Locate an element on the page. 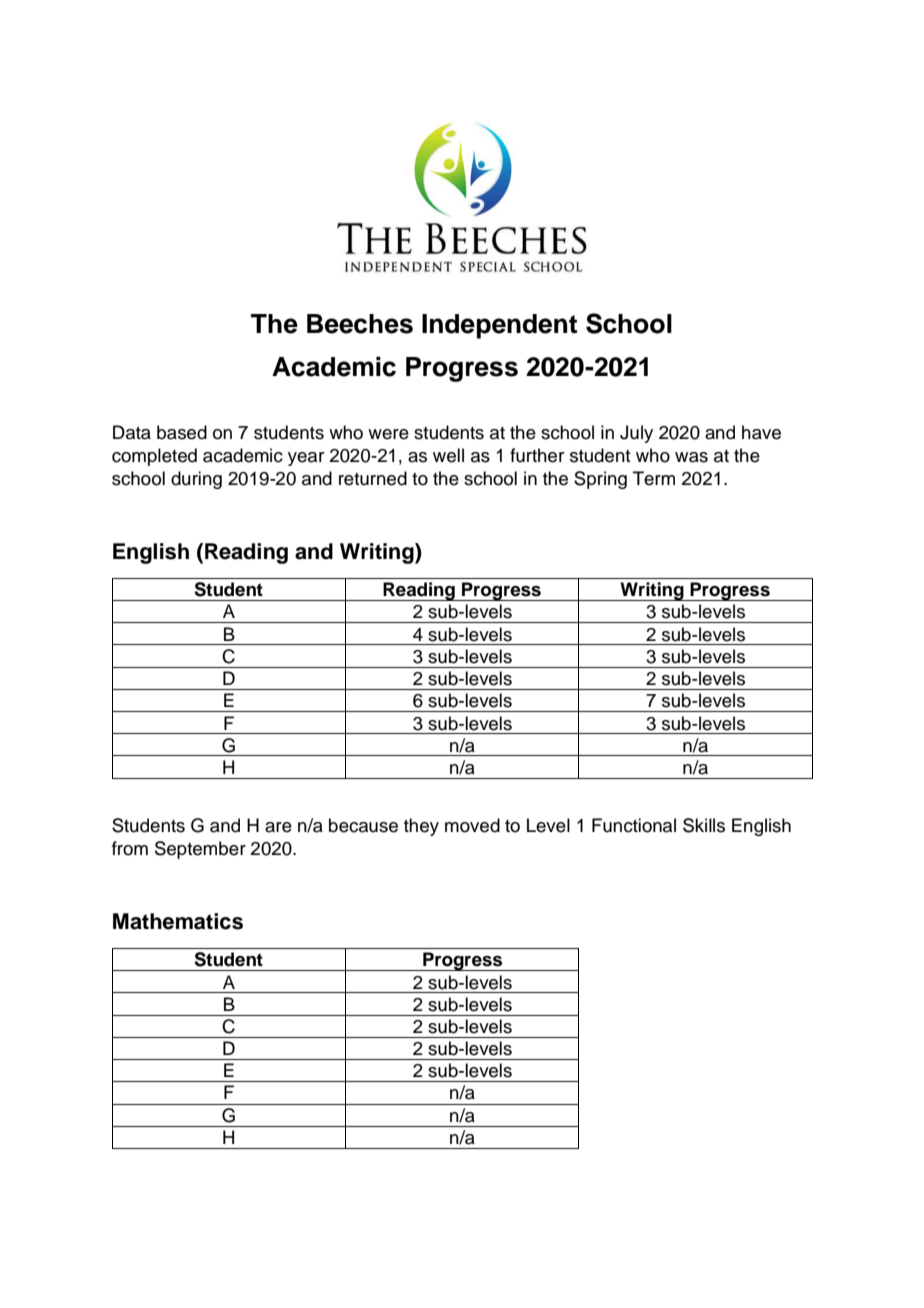 The width and height of the image is (924, 1308). Skills is located at coordinates (704, 825).
